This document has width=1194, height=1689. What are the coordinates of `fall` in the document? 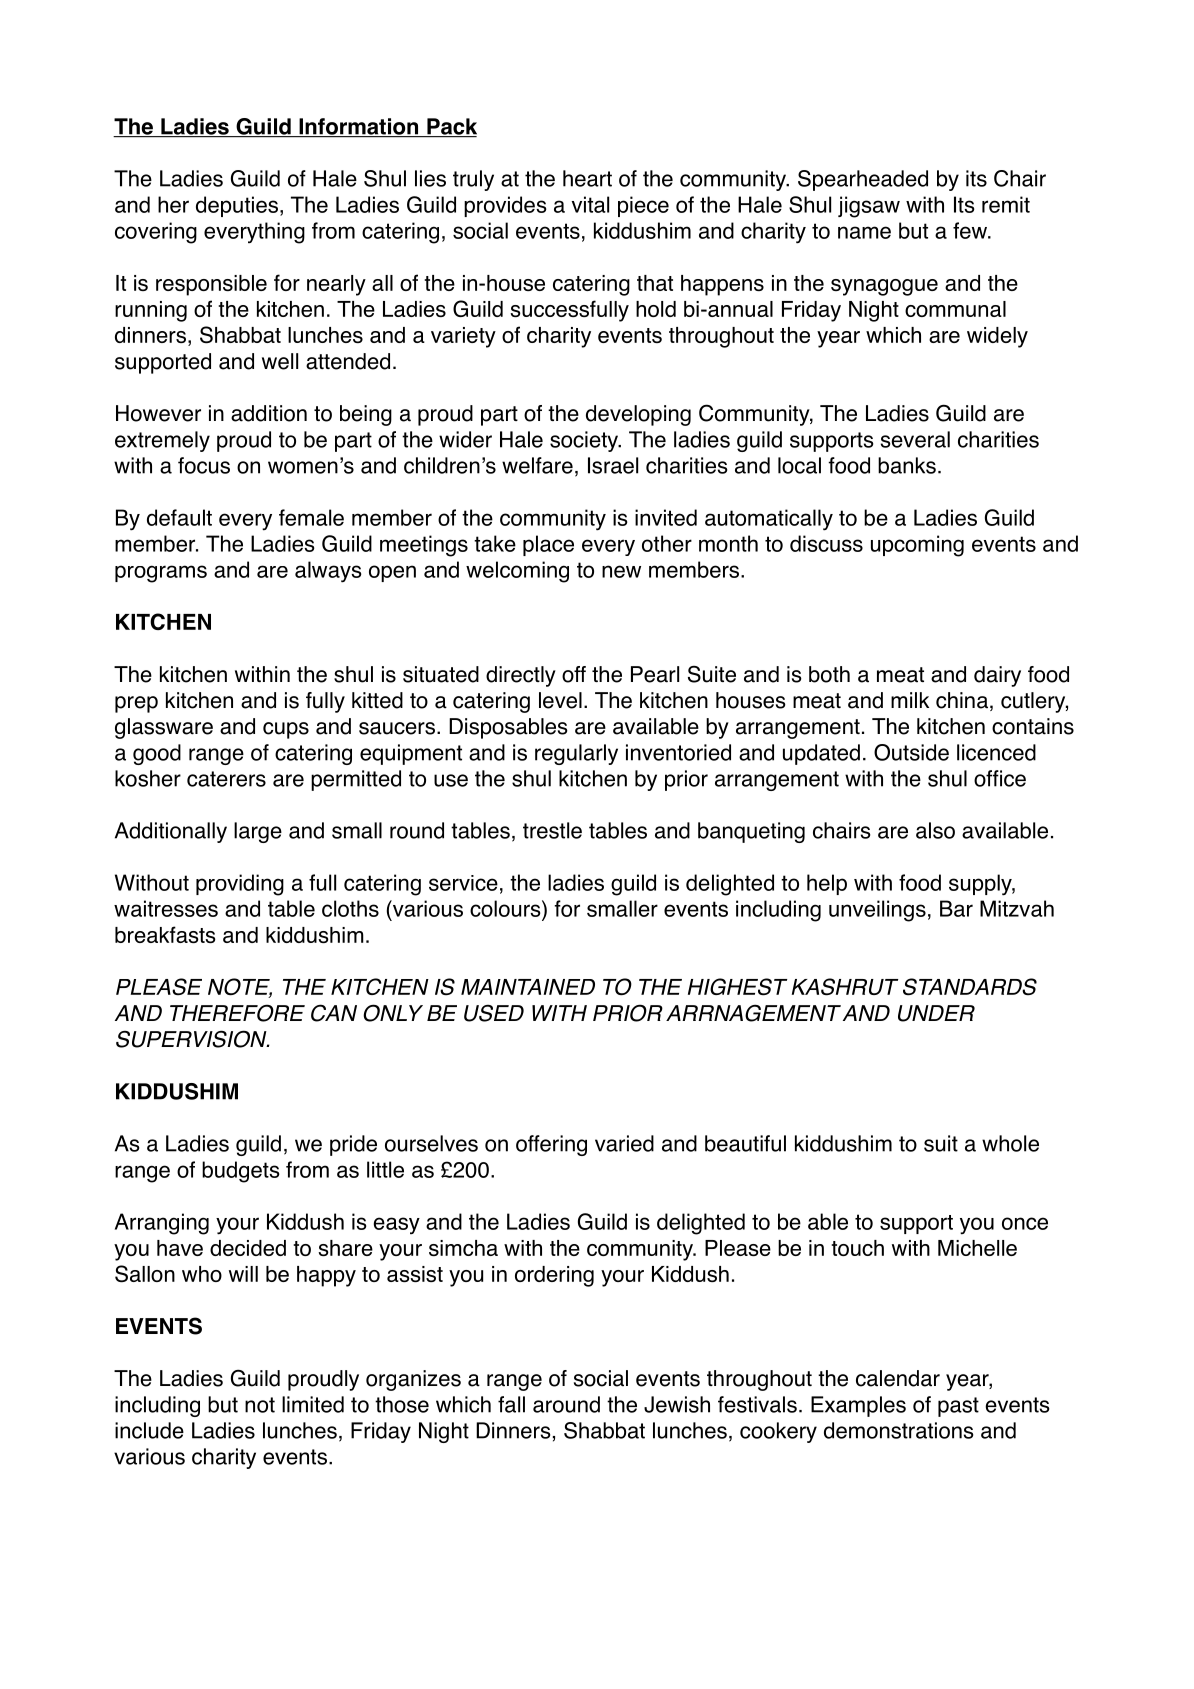 It's located at (511, 1404).
